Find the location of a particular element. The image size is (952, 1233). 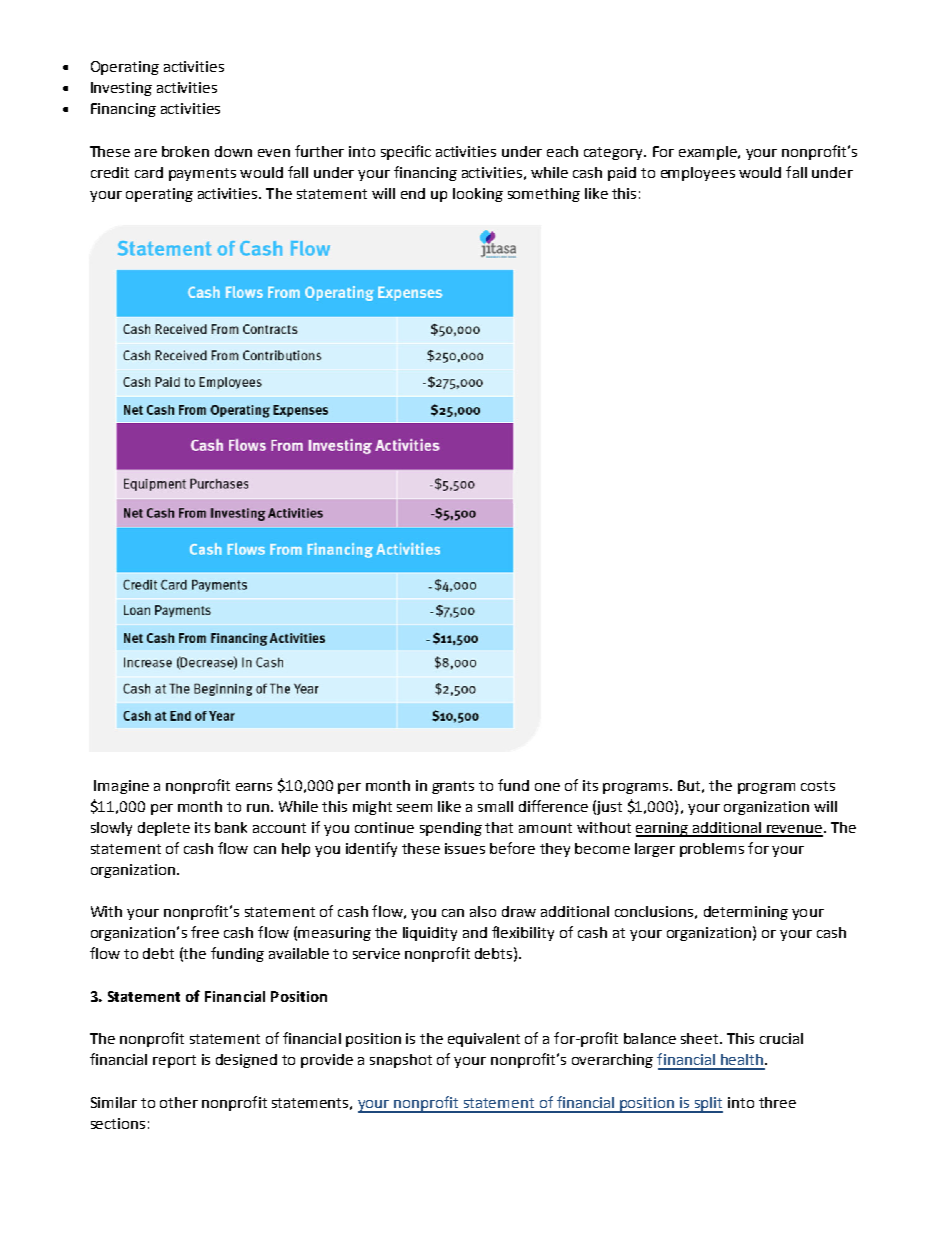

payments is located at coordinates (202, 174).
